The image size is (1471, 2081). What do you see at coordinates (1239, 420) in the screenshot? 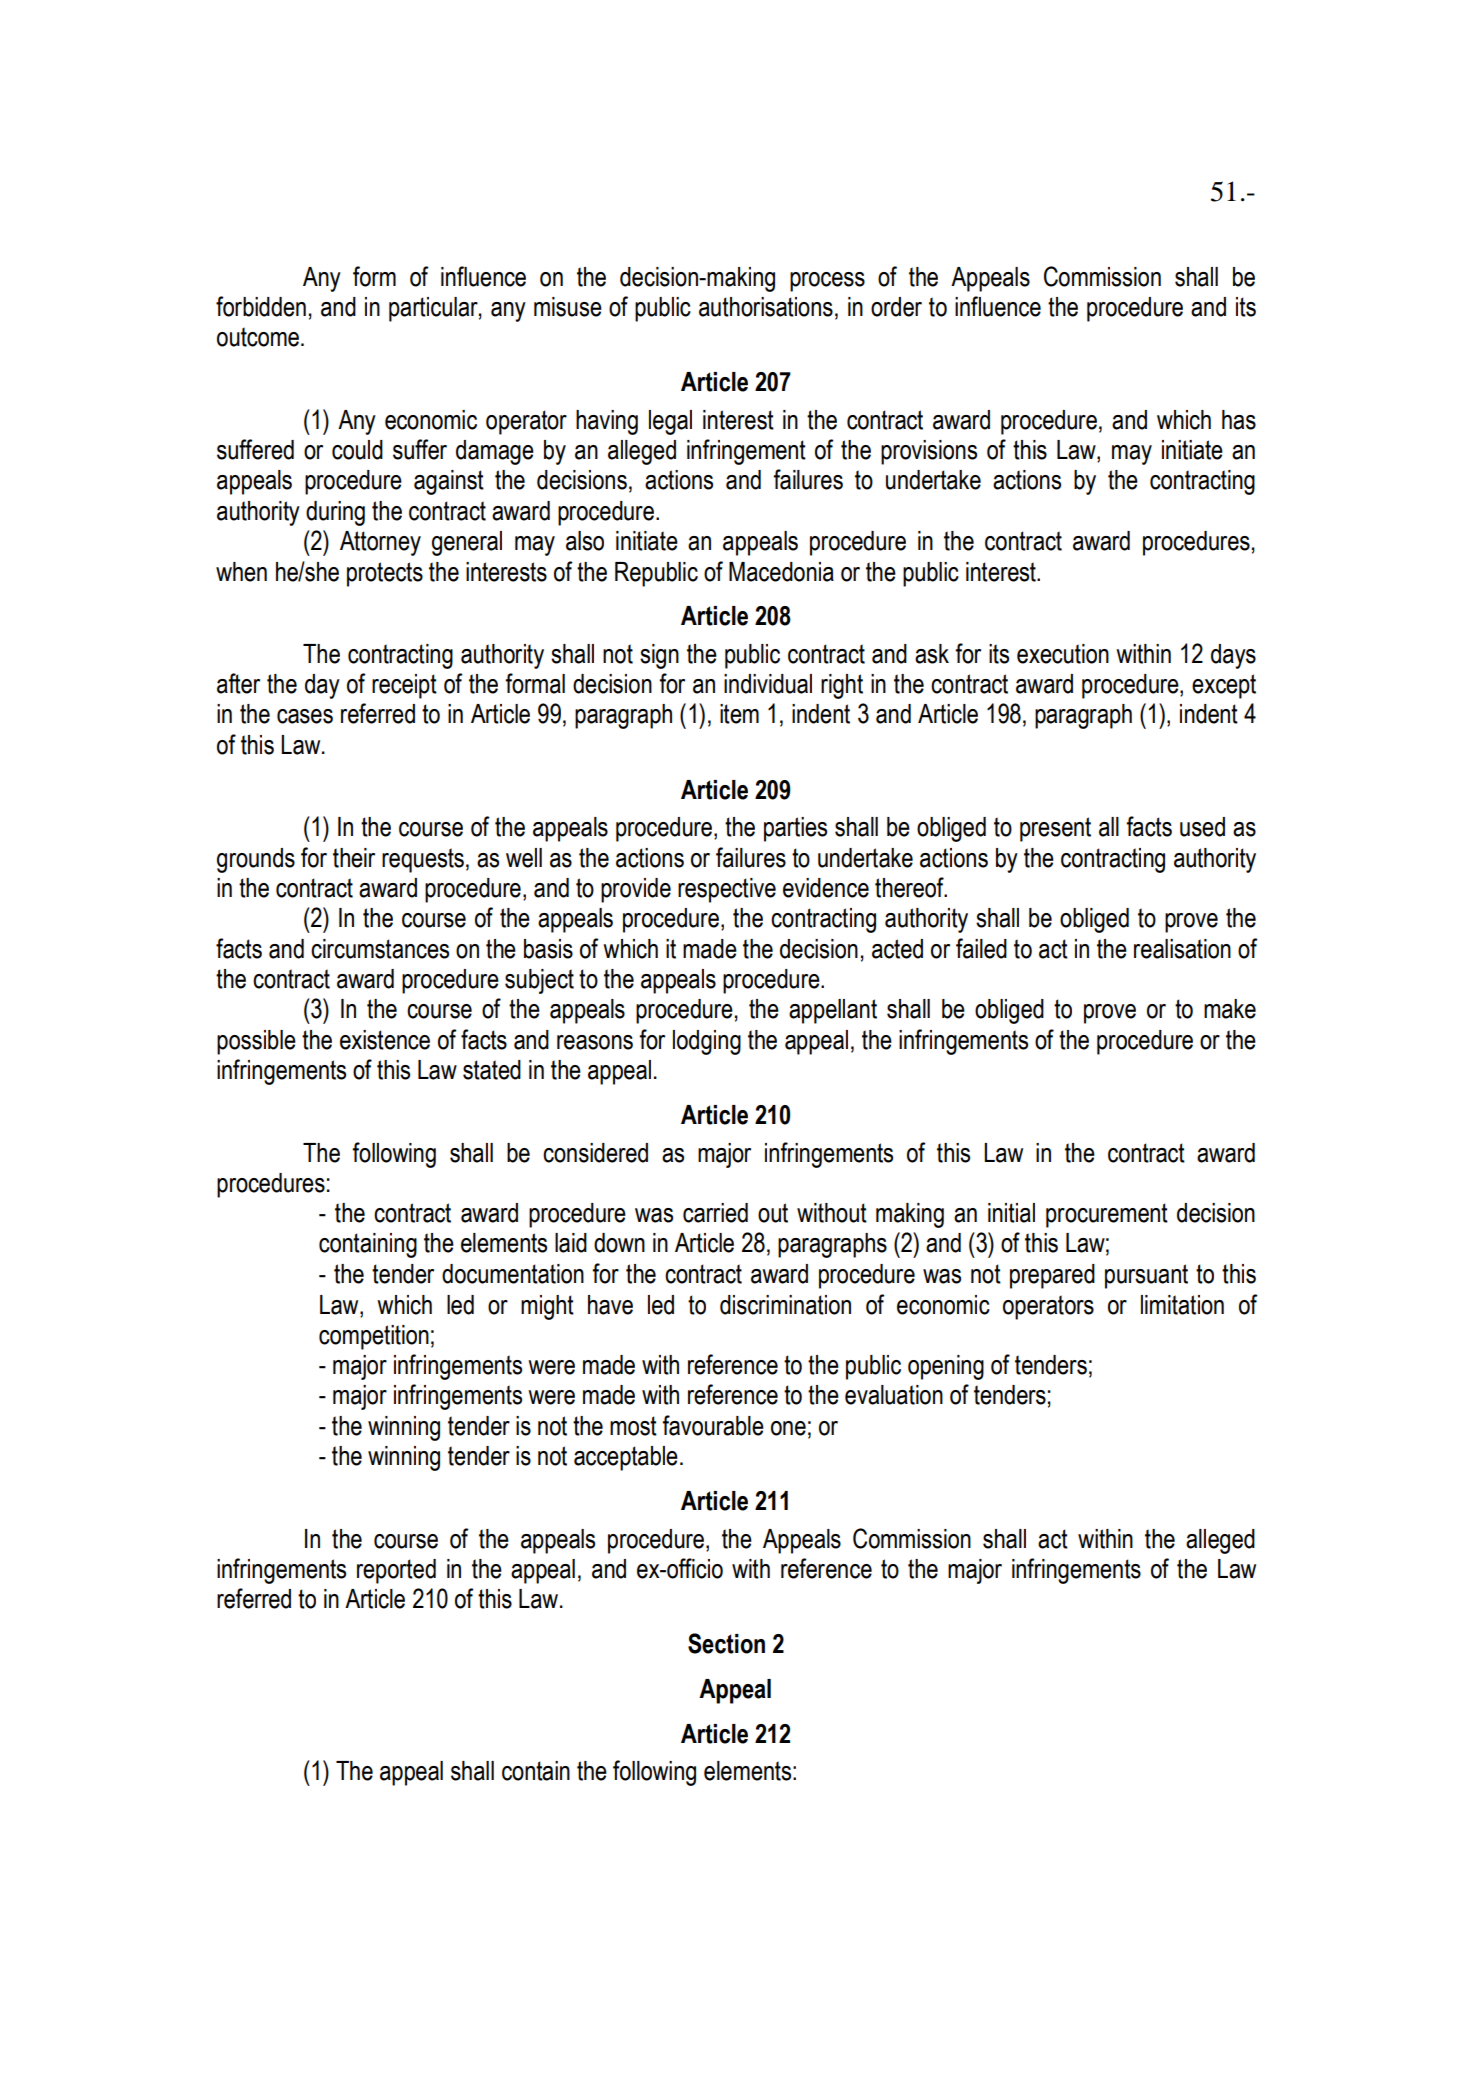
I see `has` at bounding box center [1239, 420].
